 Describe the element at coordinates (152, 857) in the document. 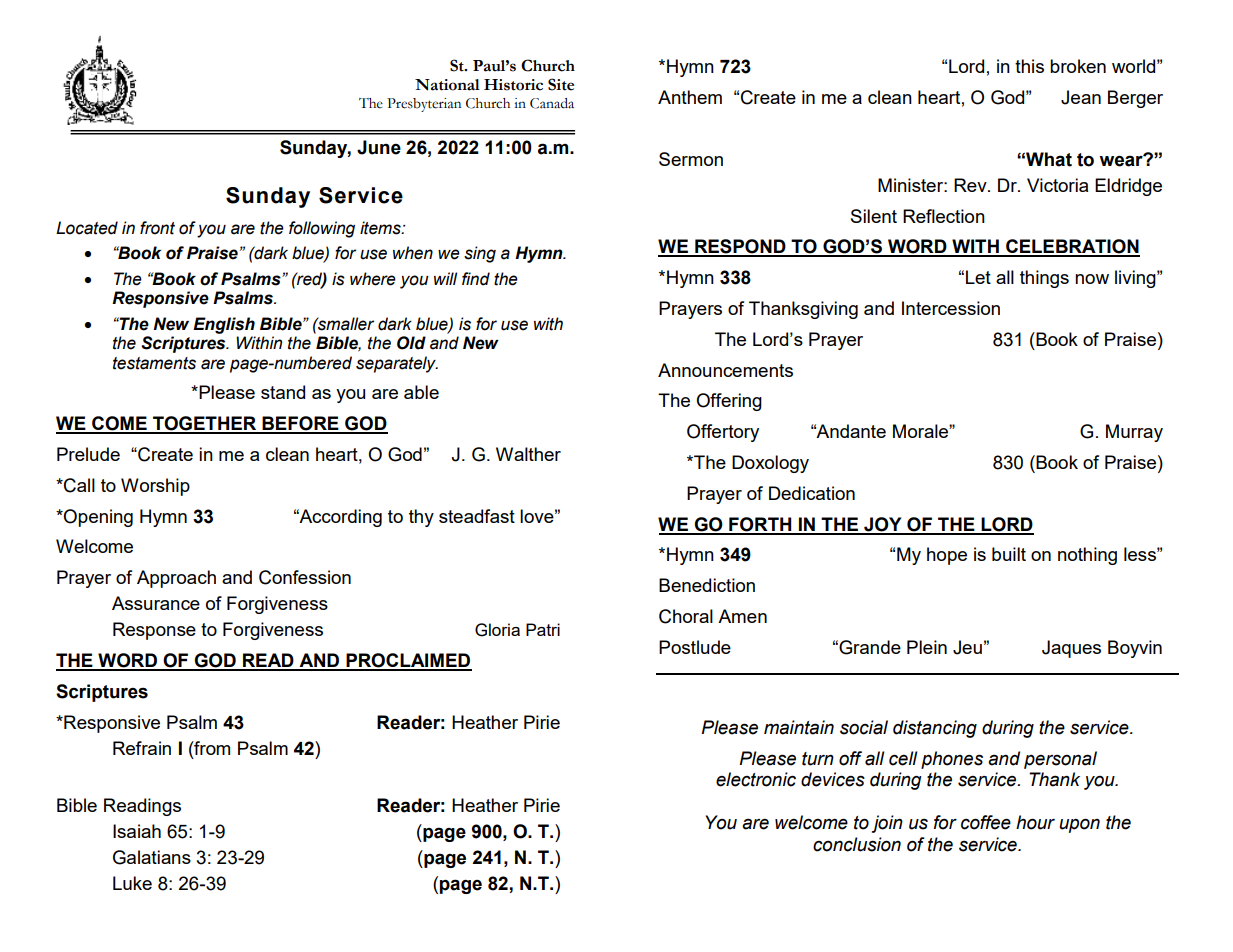

I see `Galatians` at that location.
